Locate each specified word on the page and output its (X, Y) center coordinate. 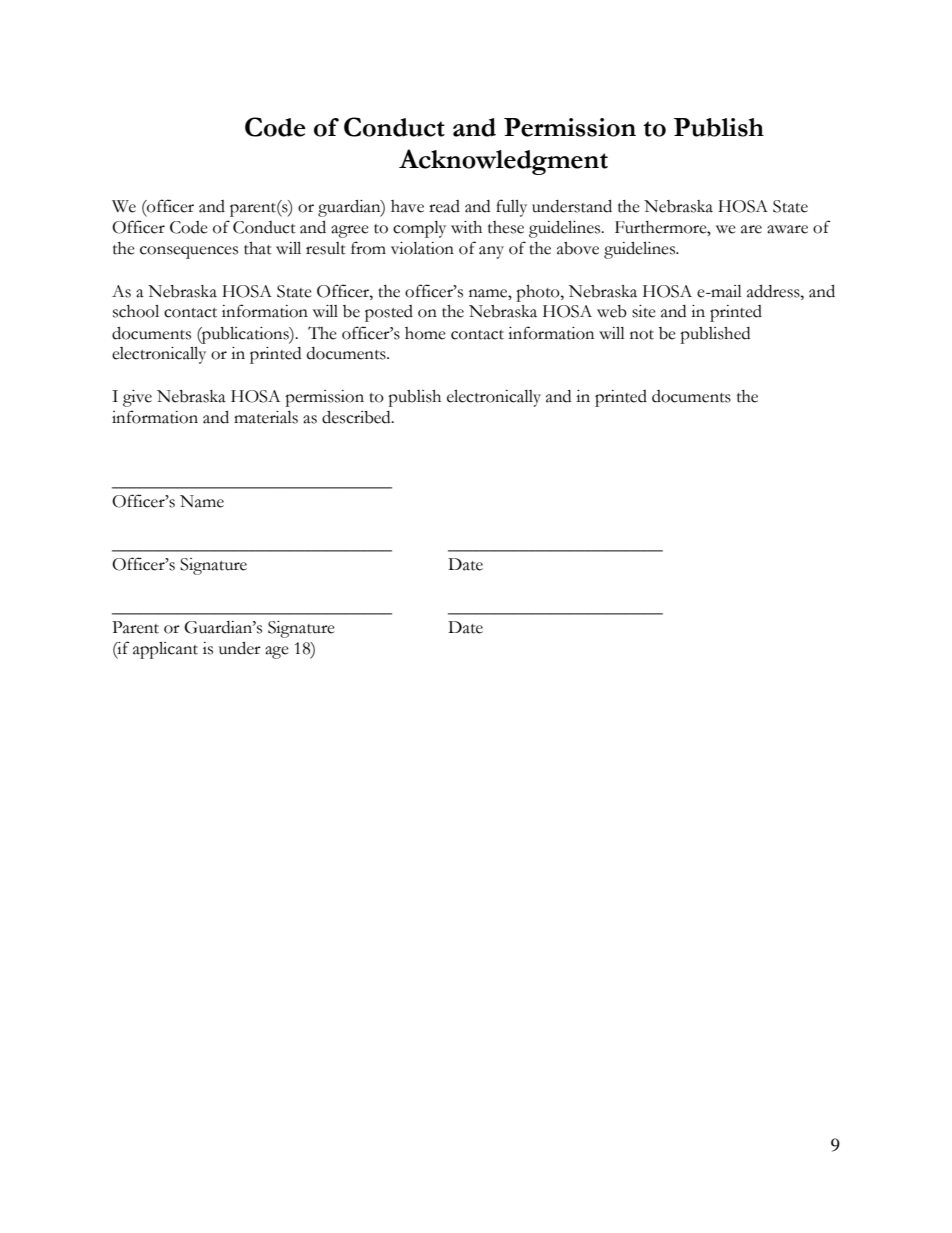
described (357, 417)
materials (266, 417)
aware (787, 229)
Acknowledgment (503, 162)
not (642, 335)
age (277, 652)
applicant (165, 650)
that (258, 248)
